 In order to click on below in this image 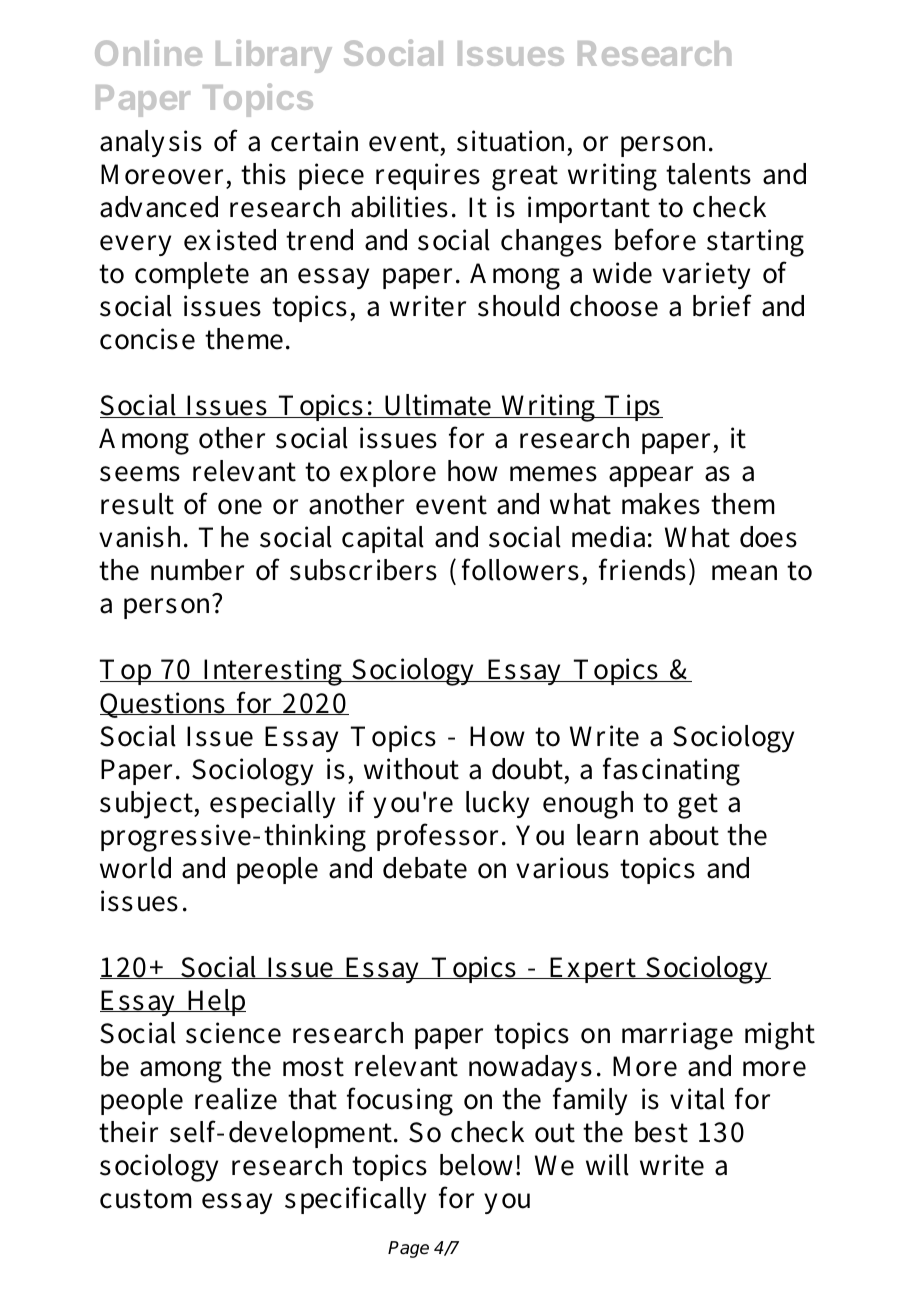, I will do `click(478, 1165)`.
